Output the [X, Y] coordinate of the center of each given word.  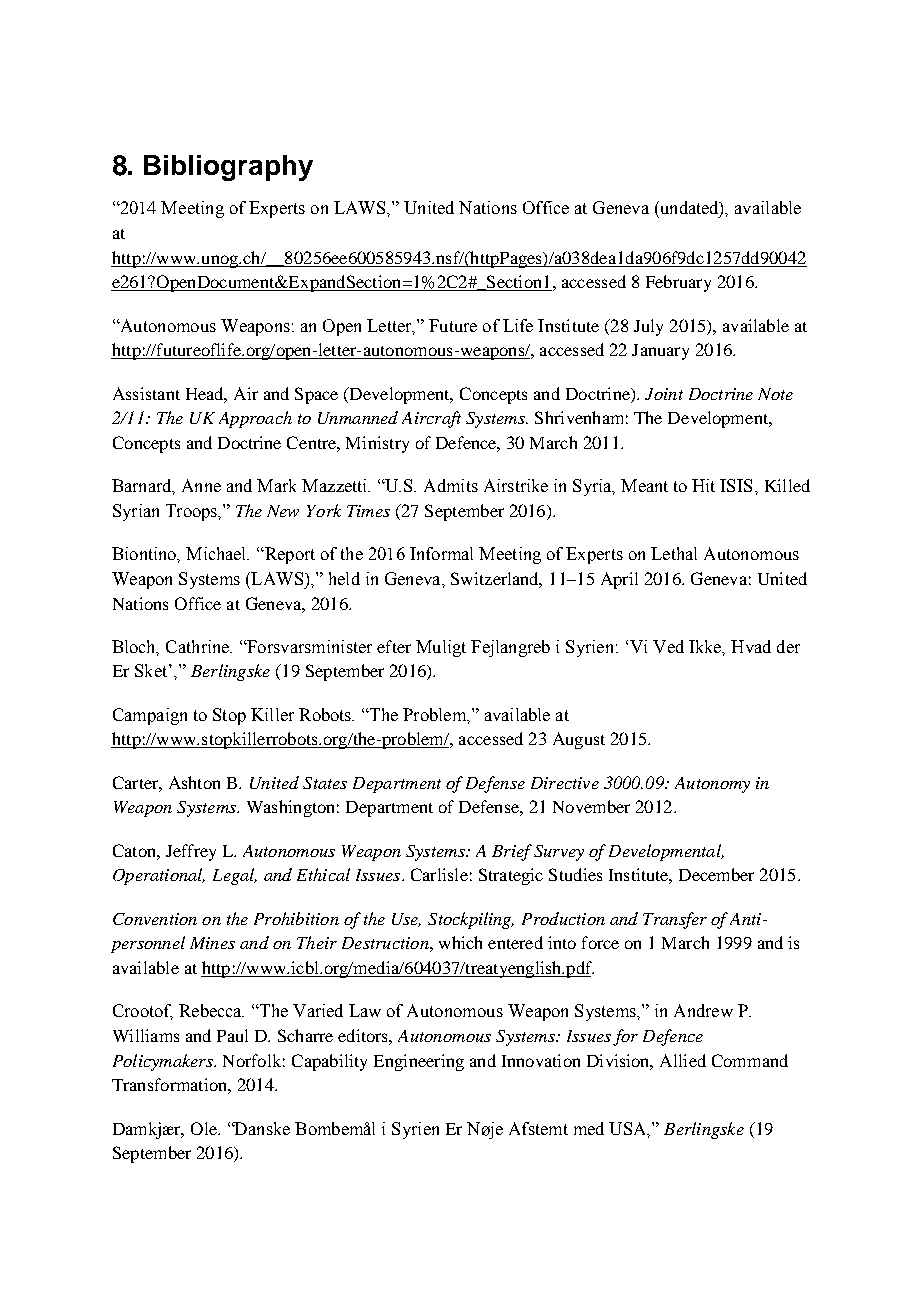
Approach [255, 419]
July [648, 327]
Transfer [675, 920]
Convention [155, 919]
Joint [664, 394]
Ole [205, 1128]
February [678, 283]
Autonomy [712, 785]
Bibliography [228, 168]
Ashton [194, 782]
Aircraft [431, 419]
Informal [441, 553]
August [579, 740]
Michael [217, 553]
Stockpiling [471, 920]
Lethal [674, 553]
